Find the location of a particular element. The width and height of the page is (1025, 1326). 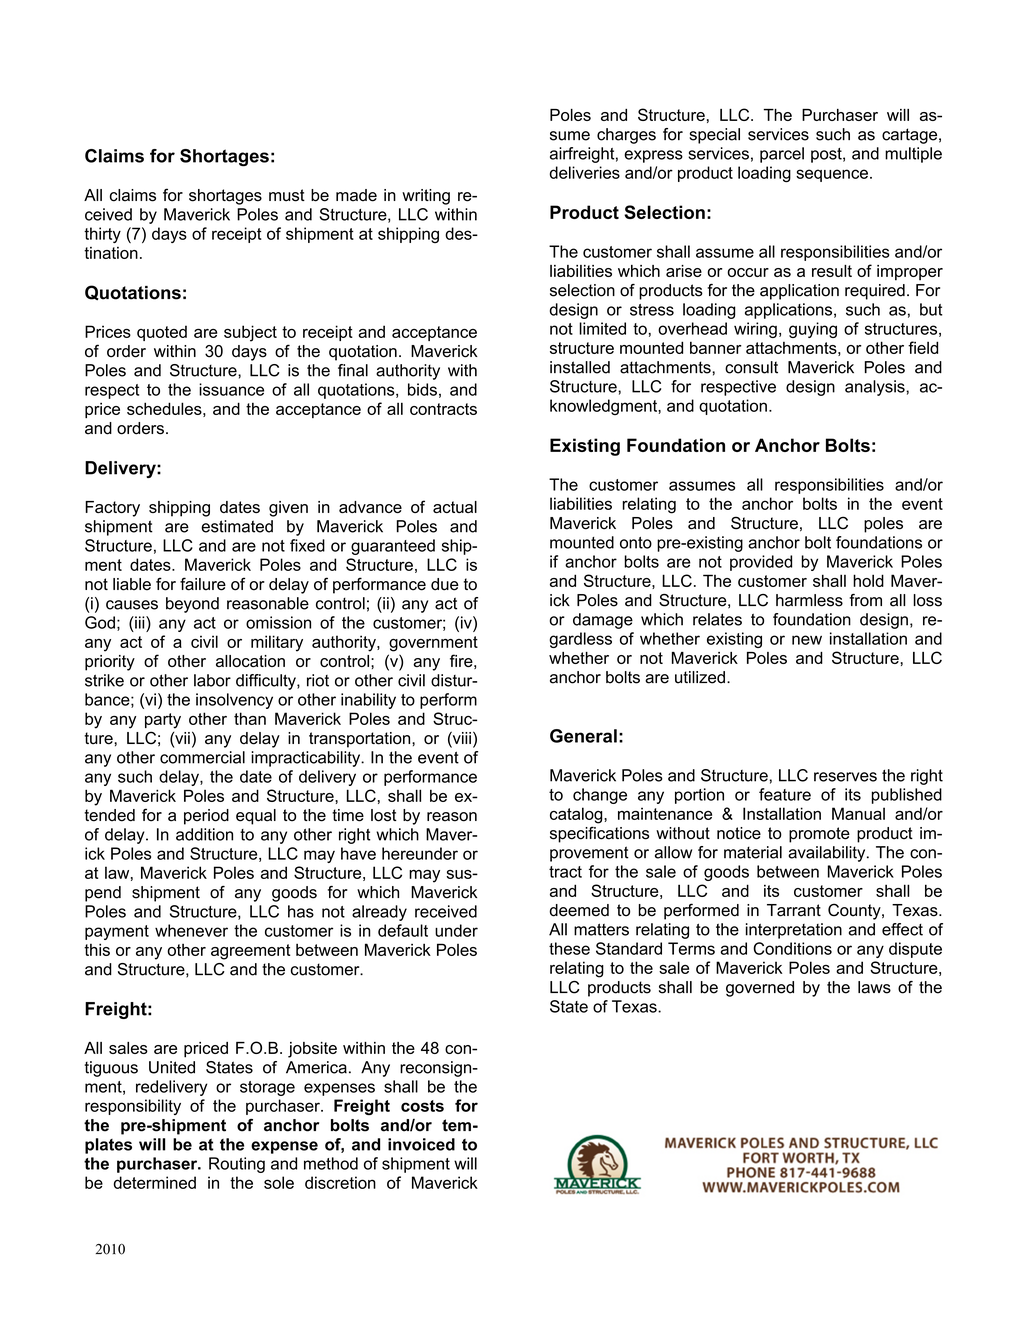

labor is located at coordinates (212, 680).
